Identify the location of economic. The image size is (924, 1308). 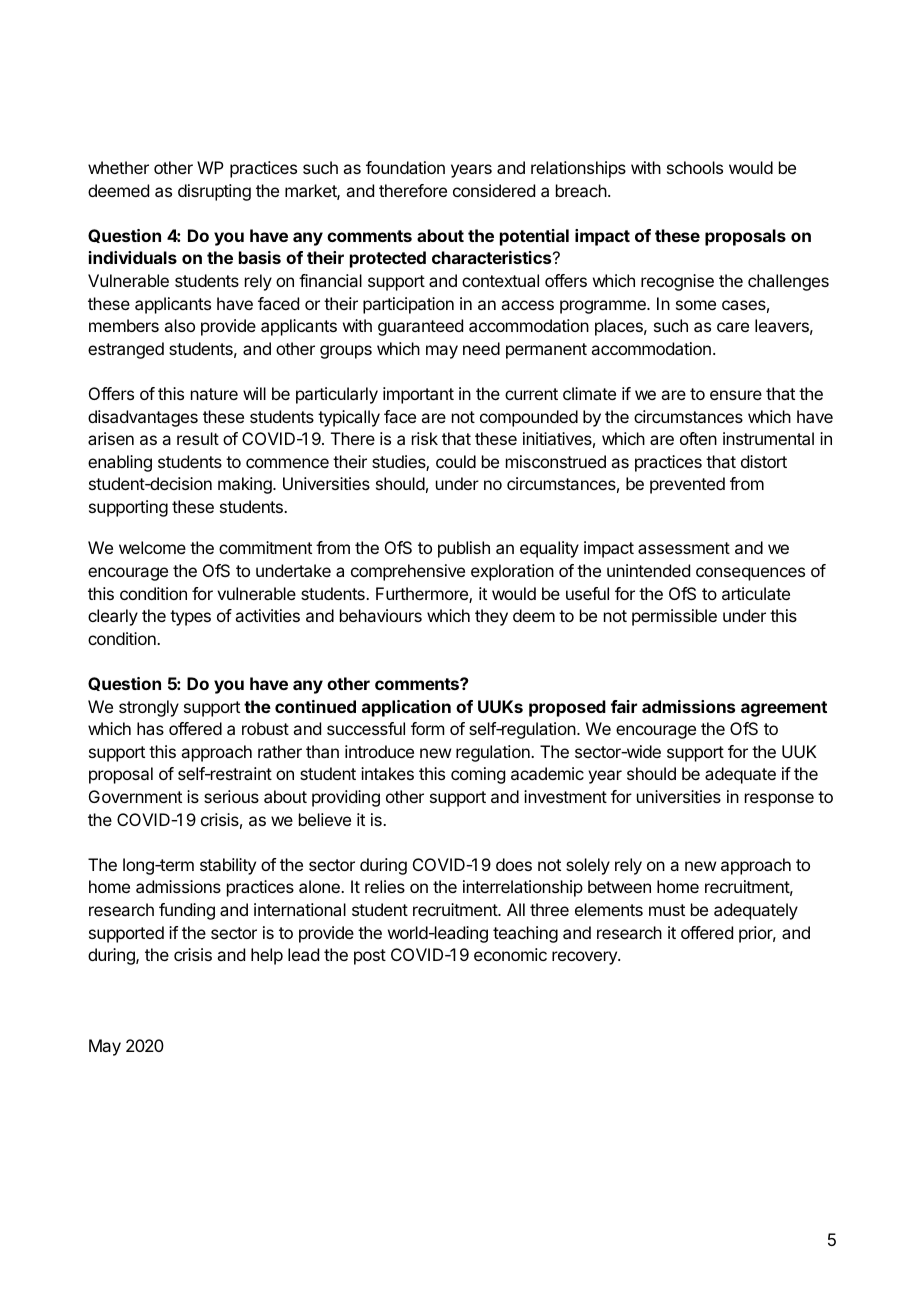
(510, 954).
